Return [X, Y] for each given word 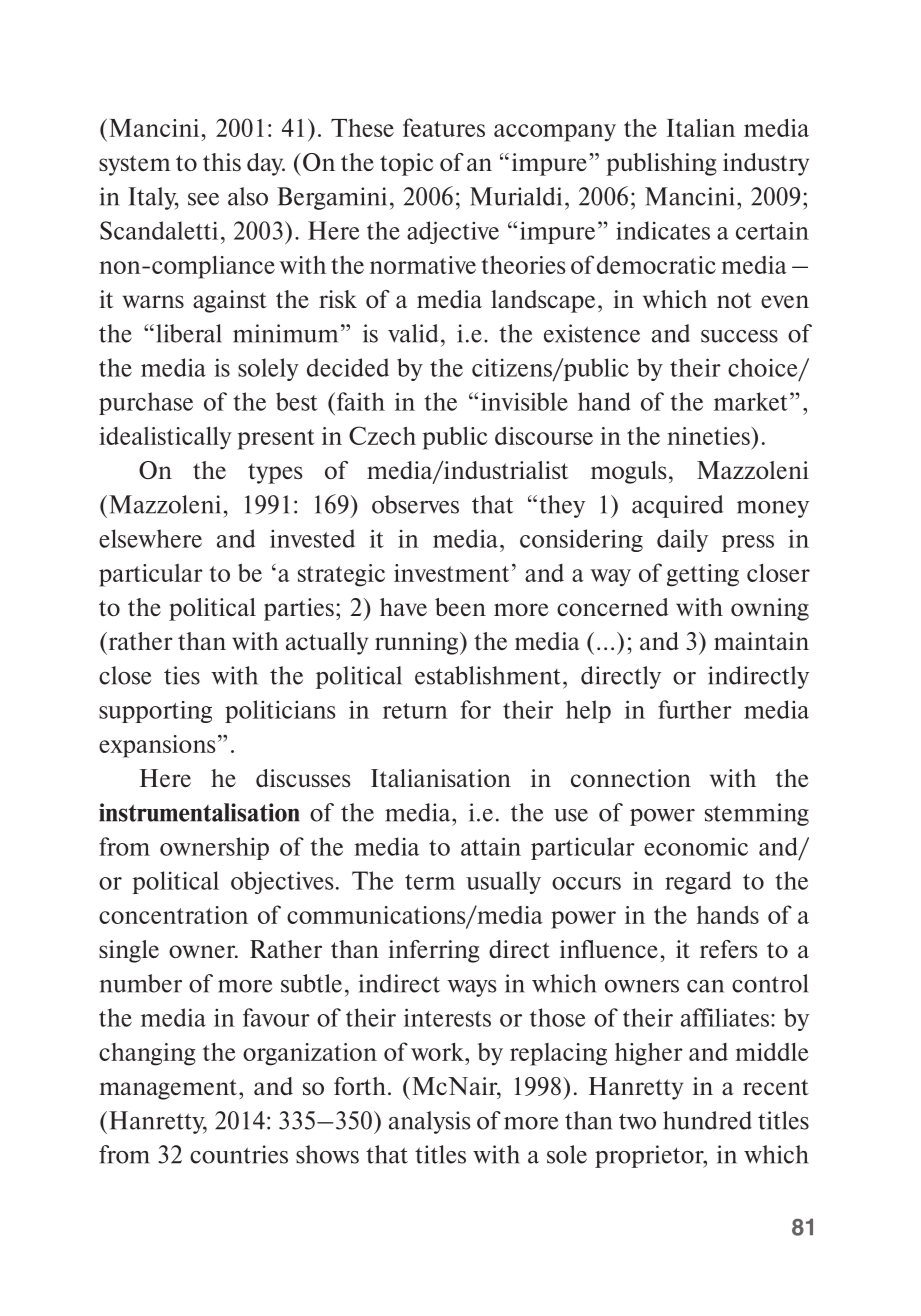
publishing [661, 164]
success [739, 336]
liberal [189, 333]
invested [312, 538]
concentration [173, 915]
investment [451, 573]
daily [682, 540]
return [415, 711]
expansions [157, 746]
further [695, 709]
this [222, 162]
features [444, 127]
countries [239, 1154]
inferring [434, 951]
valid [413, 333]
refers [728, 949]
